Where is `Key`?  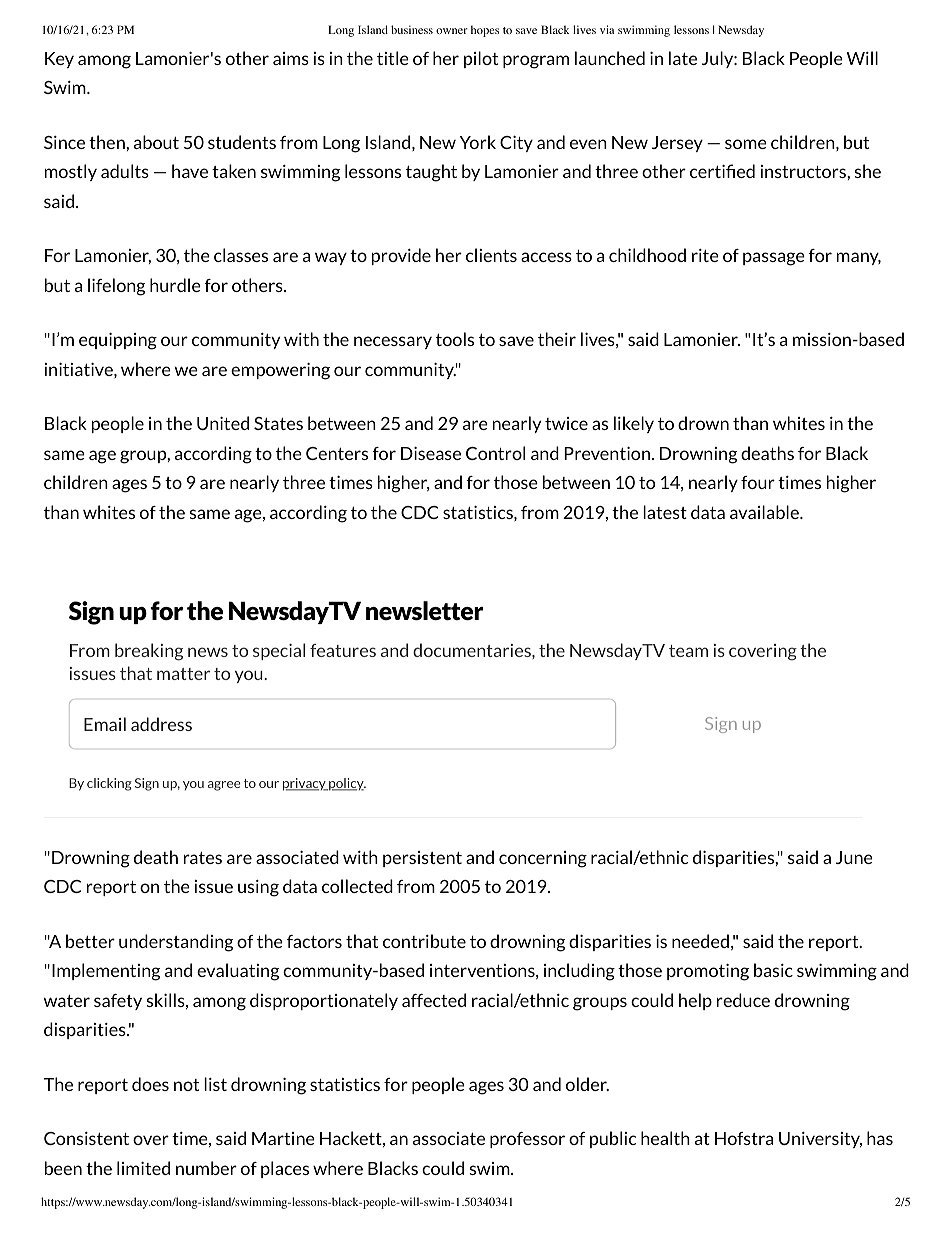
Key is located at coordinates (59, 60).
